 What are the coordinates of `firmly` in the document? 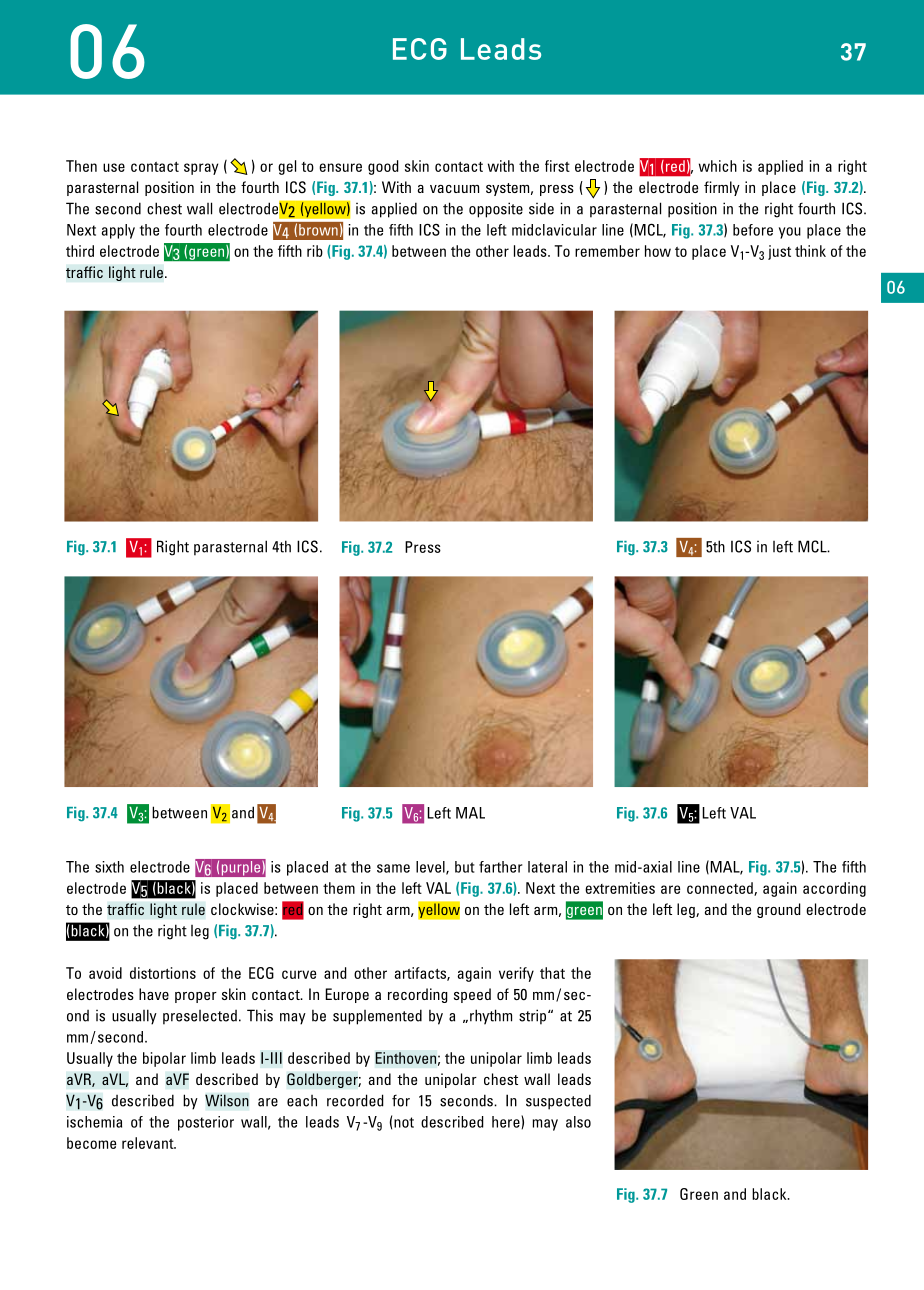 It's located at (722, 188).
